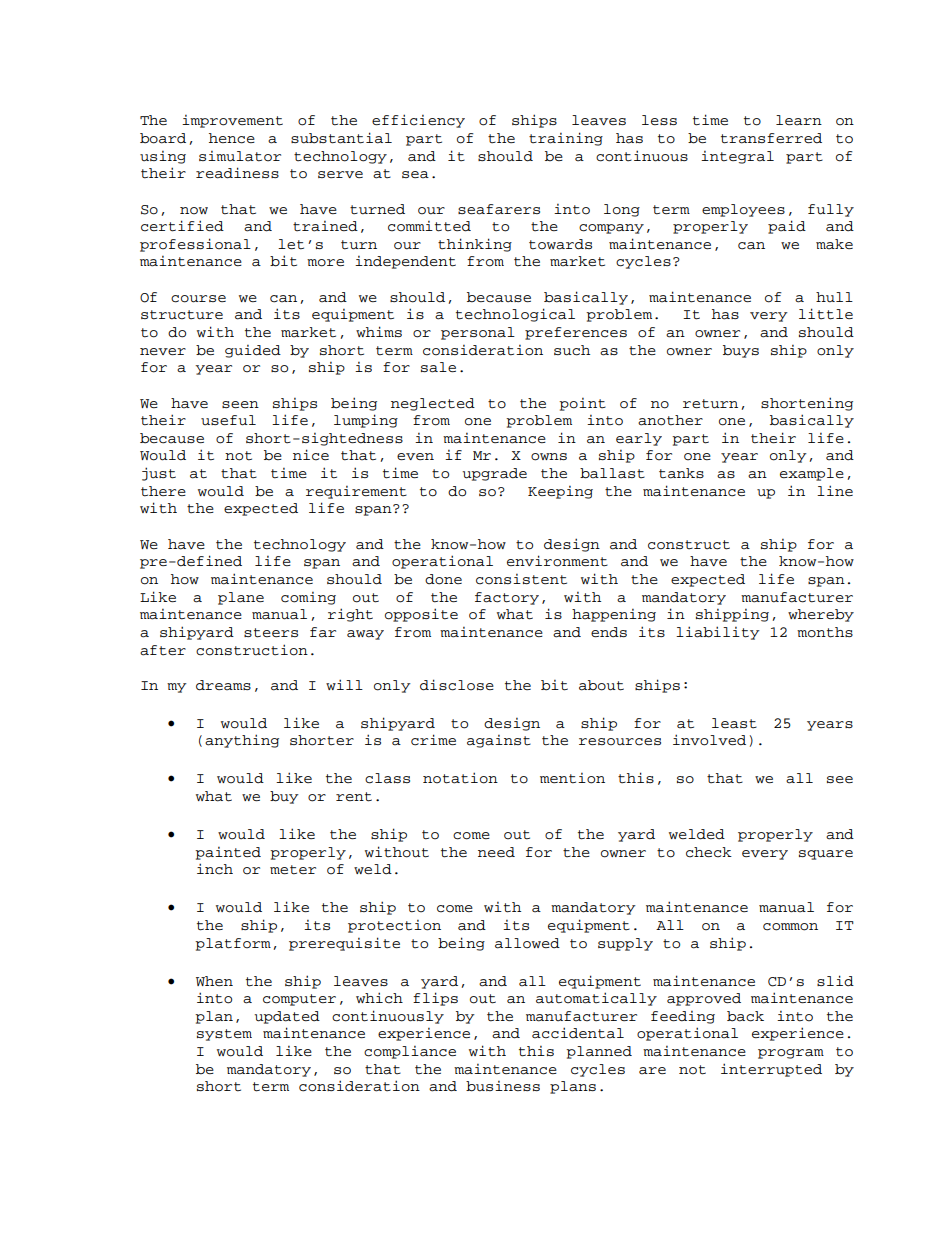  I want to click on training, so click(566, 139).
